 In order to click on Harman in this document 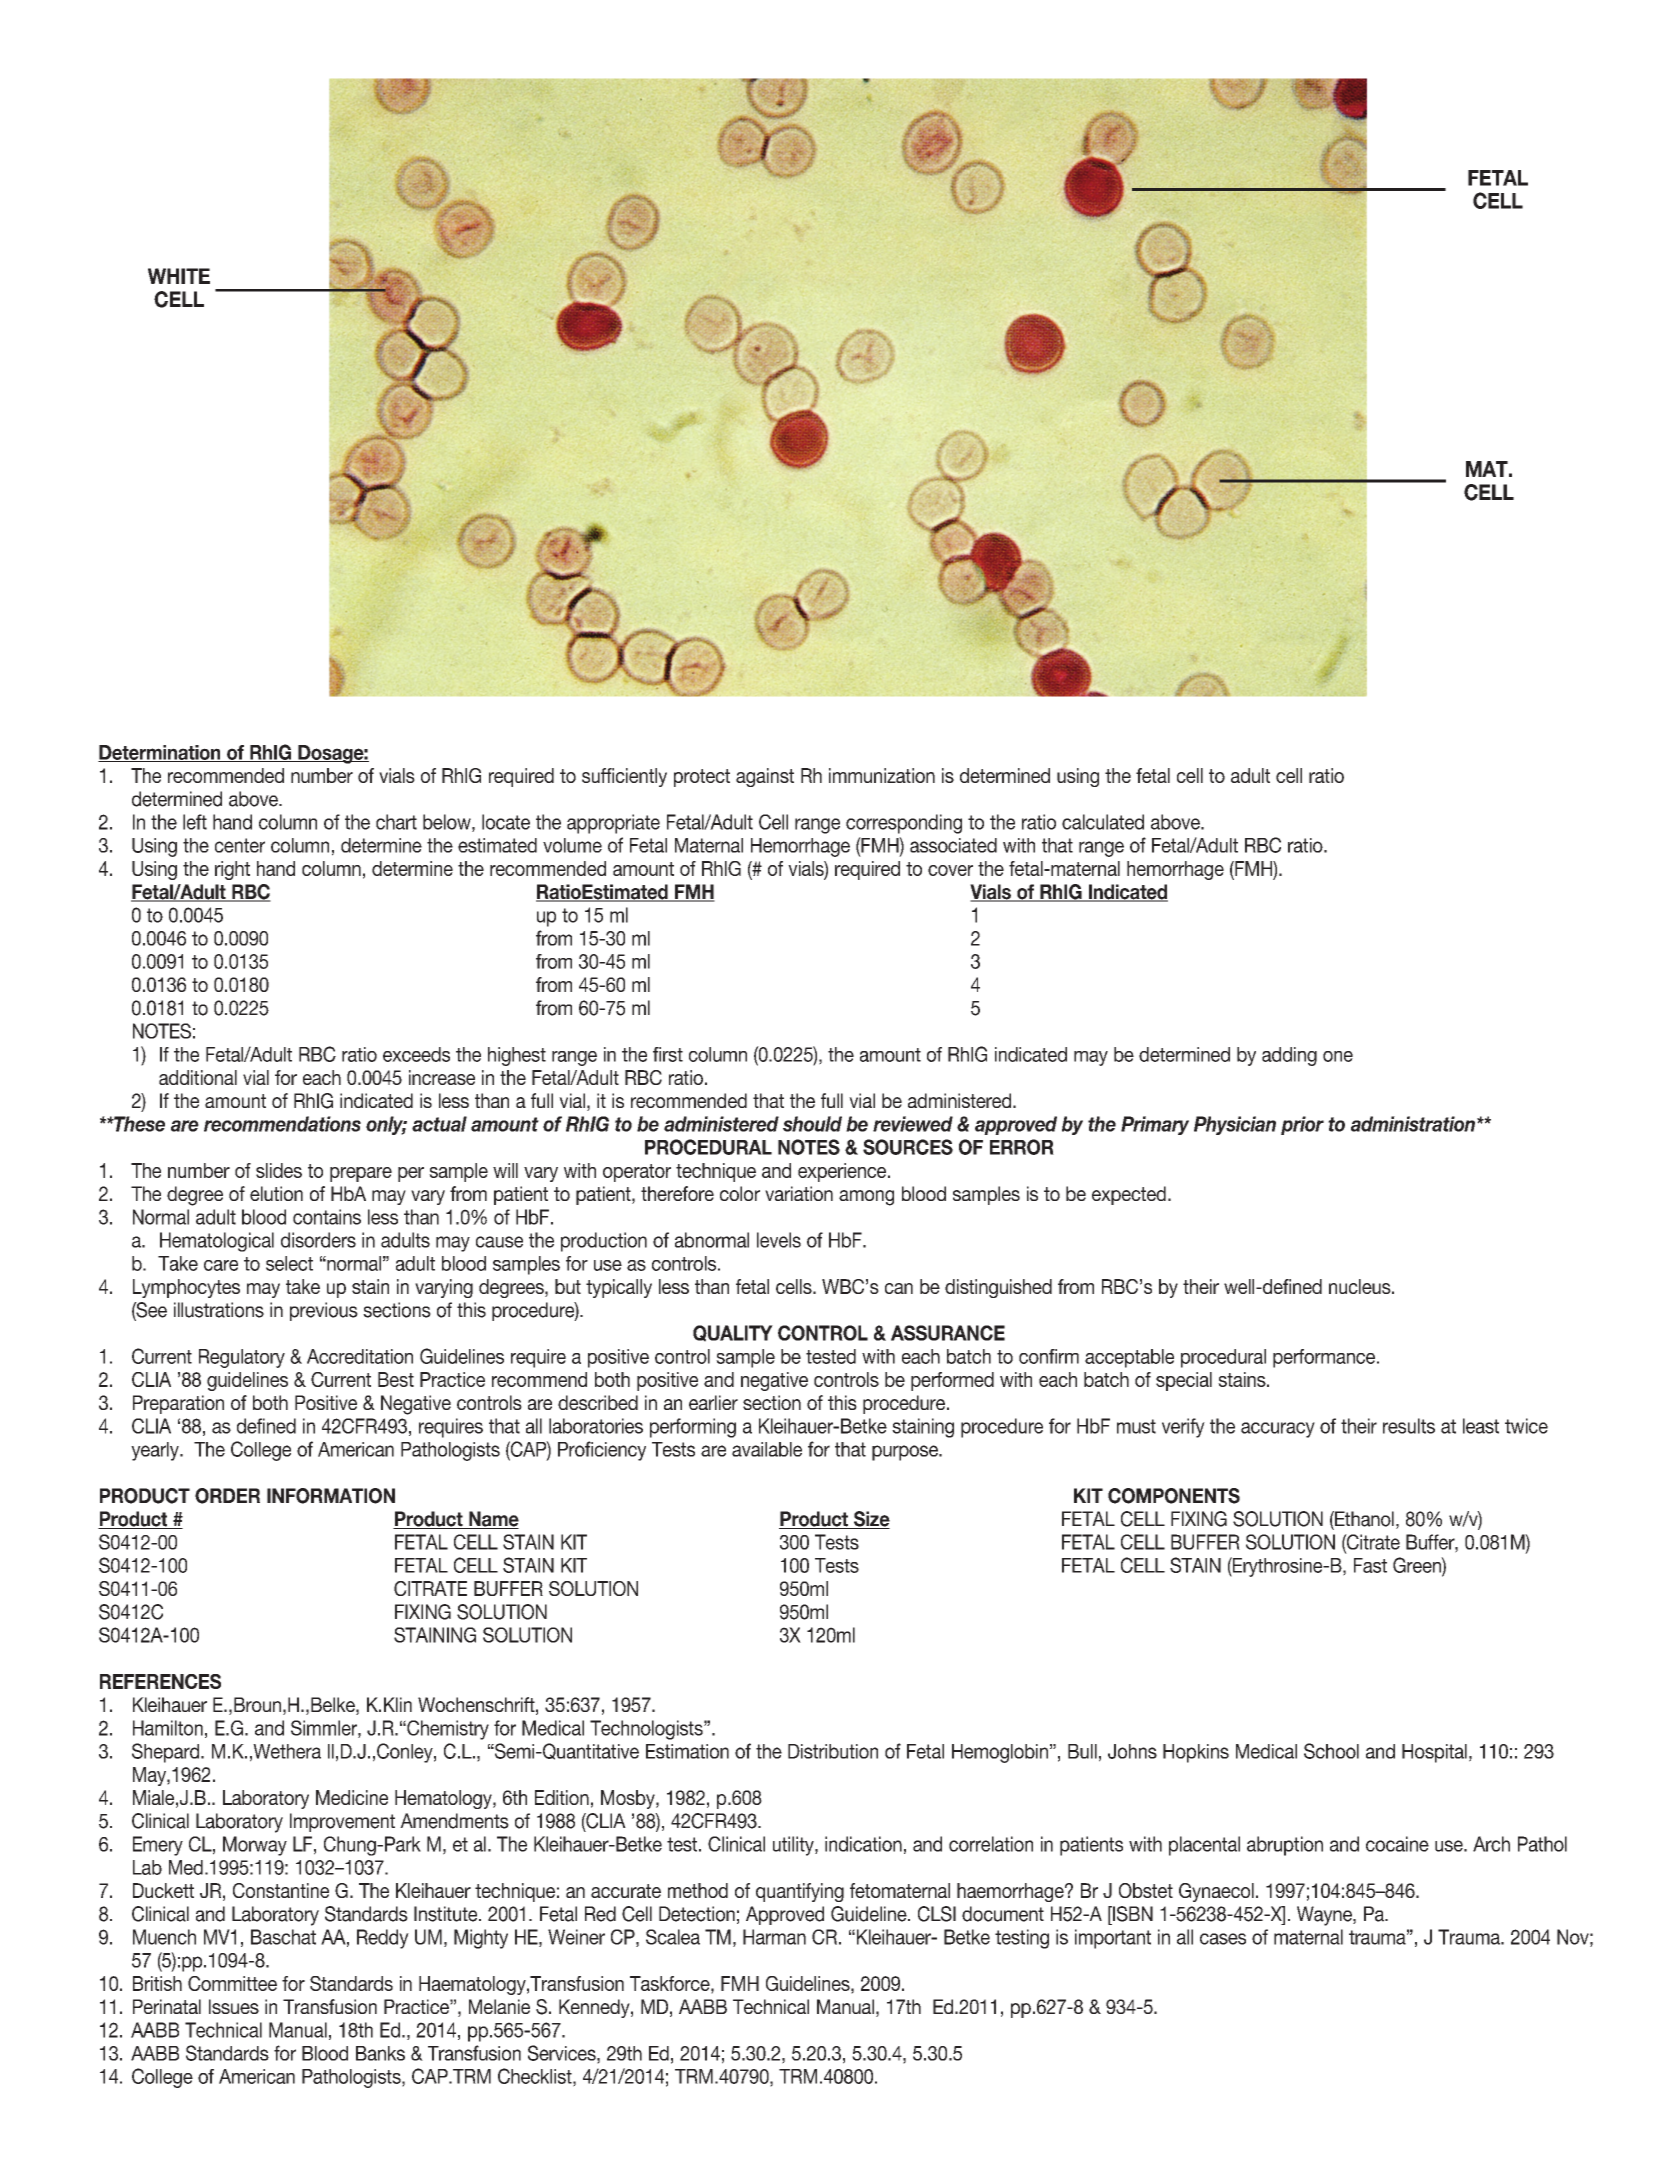, I will do `click(774, 1937)`.
